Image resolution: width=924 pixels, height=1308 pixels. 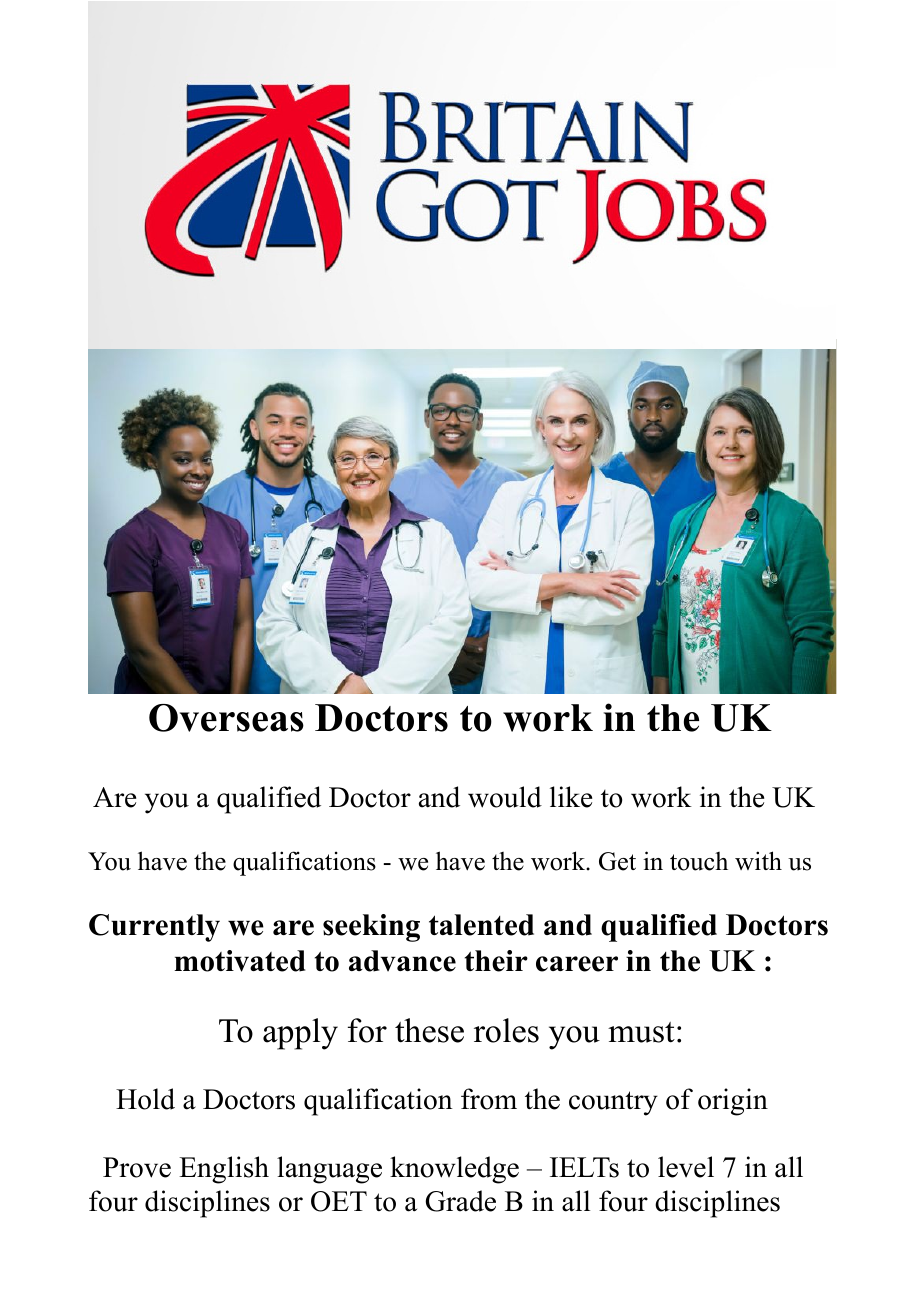 What do you see at coordinates (461, 1201) in the image?
I see `Grade` at bounding box center [461, 1201].
